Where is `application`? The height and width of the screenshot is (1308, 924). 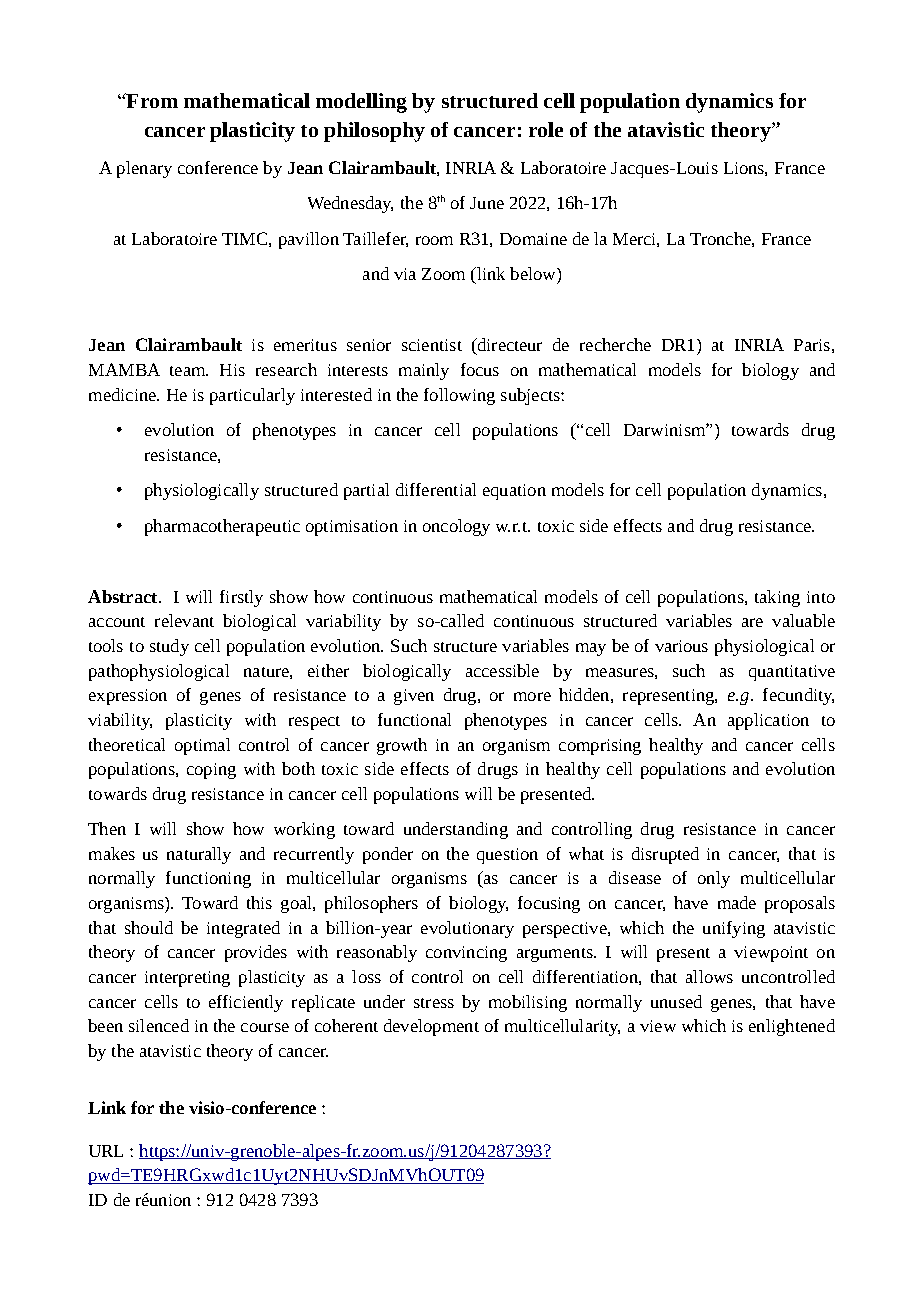 application is located at coordinates (768, 721).
